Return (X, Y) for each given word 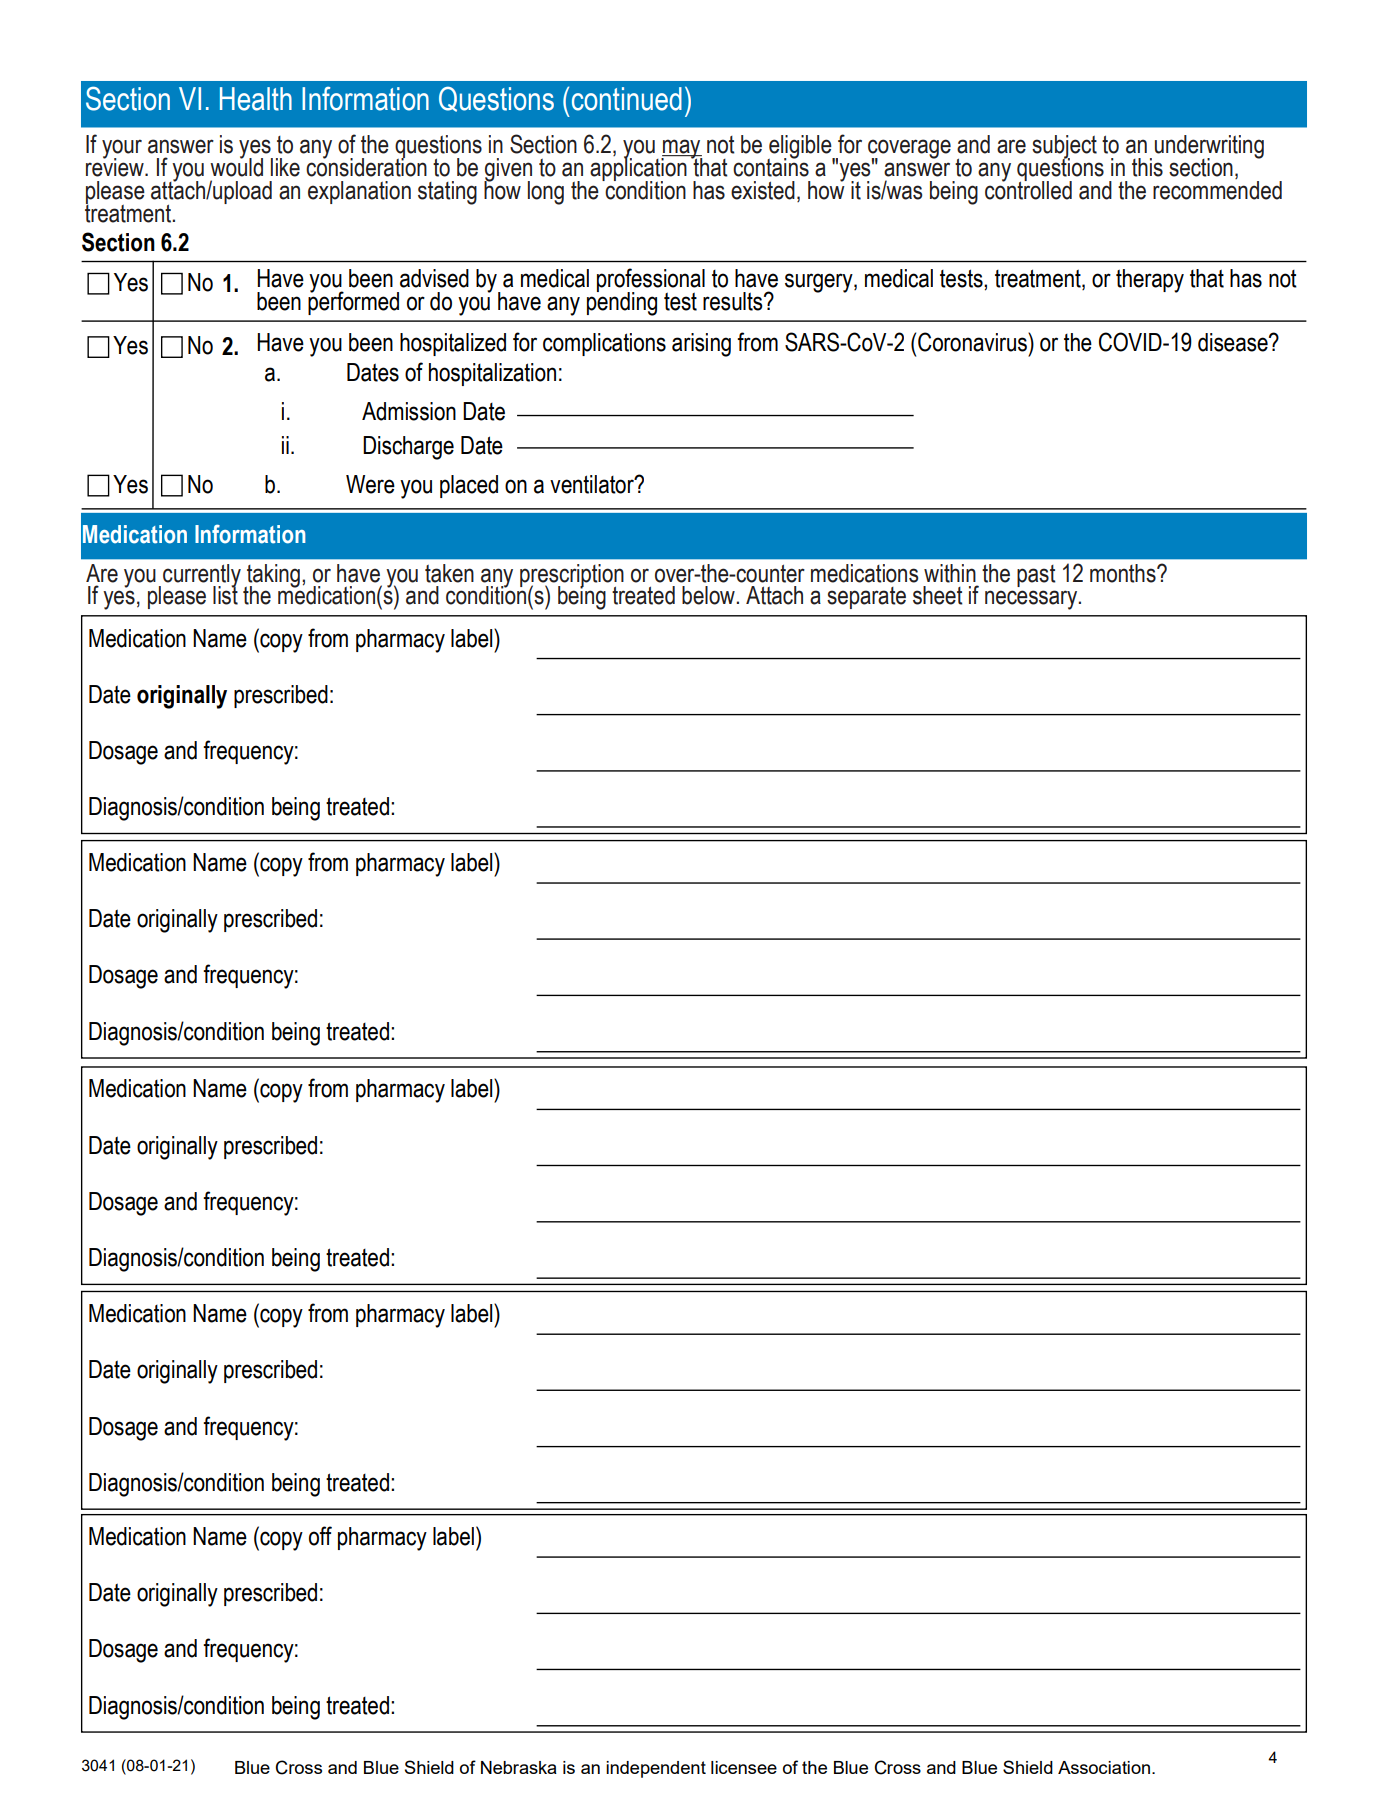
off (320, 1536)
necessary (1032, 600)
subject (1064, 148)
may (682, 150)
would (236, 166)
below (709, 595)
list (225, 594)
